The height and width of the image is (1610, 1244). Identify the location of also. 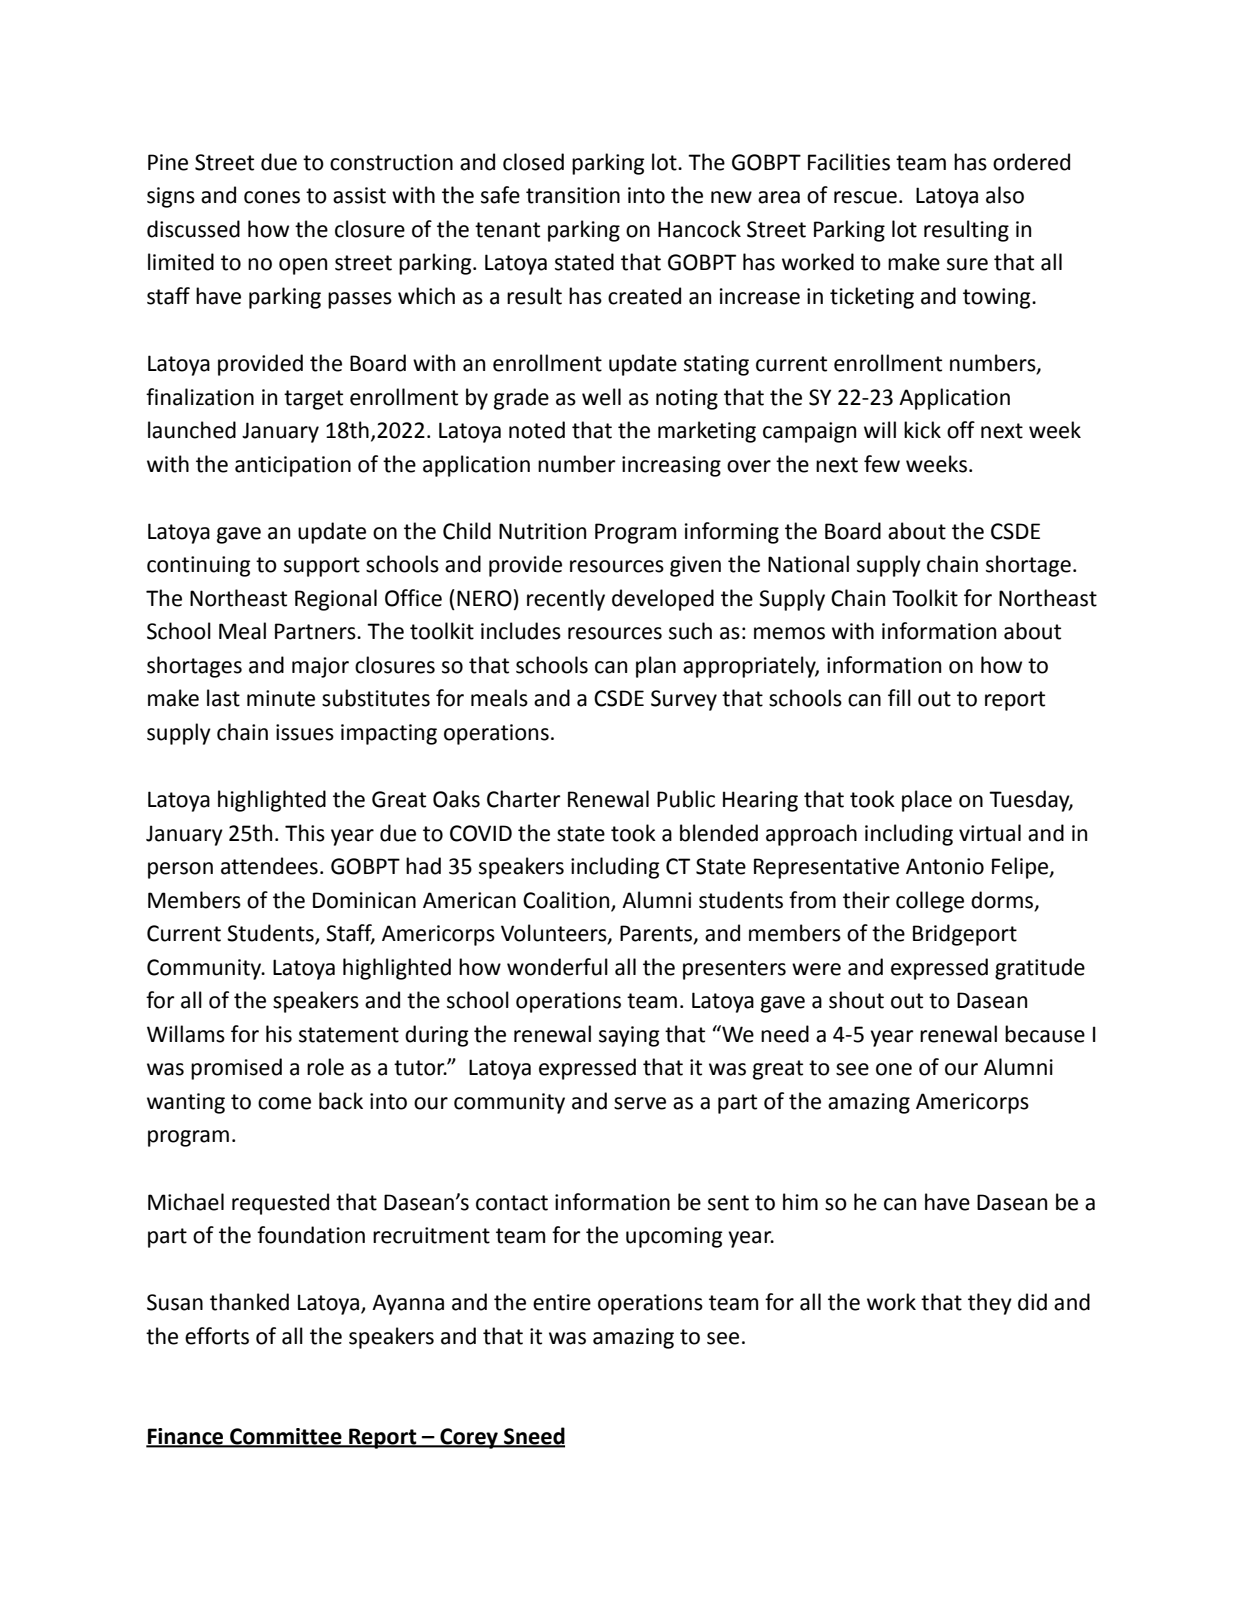
(1005, 195).
